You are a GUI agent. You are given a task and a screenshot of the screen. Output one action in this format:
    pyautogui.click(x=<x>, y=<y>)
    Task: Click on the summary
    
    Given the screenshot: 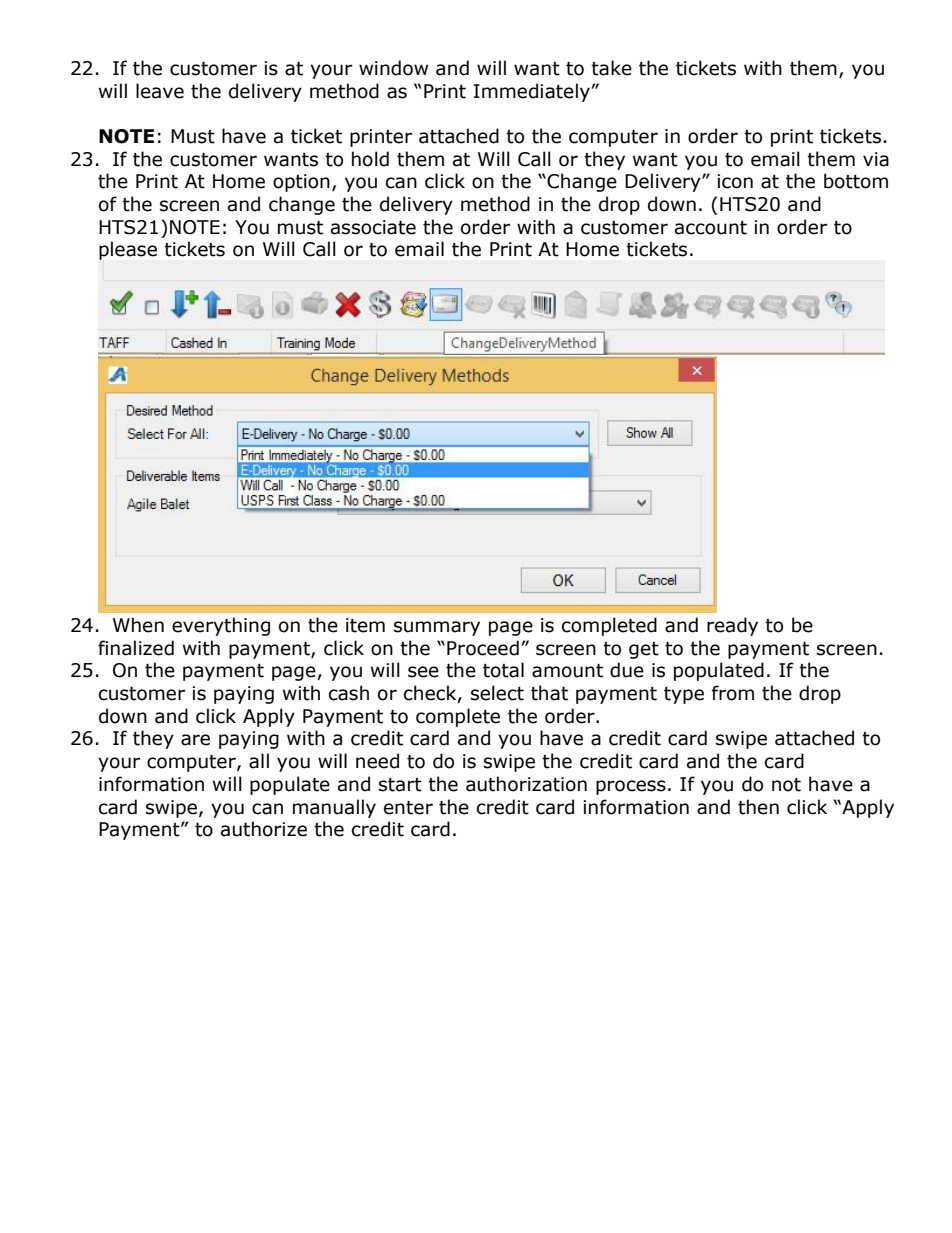 What is the action you would take?
    pyautogui.click(x=437, y=628)
